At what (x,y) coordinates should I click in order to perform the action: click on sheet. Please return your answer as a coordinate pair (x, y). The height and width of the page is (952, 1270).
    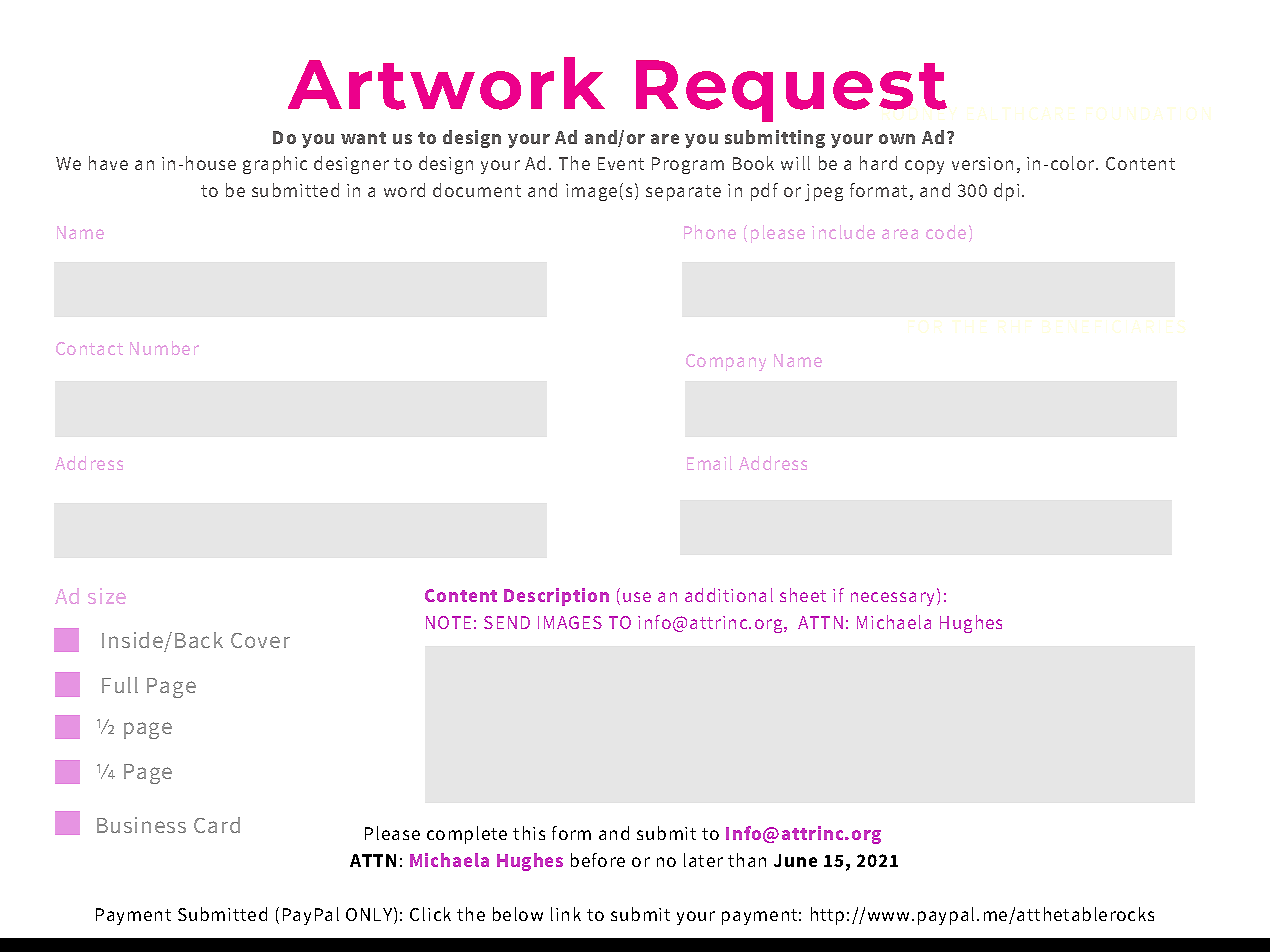
    Looking at the image, I should click on (803, 595).
